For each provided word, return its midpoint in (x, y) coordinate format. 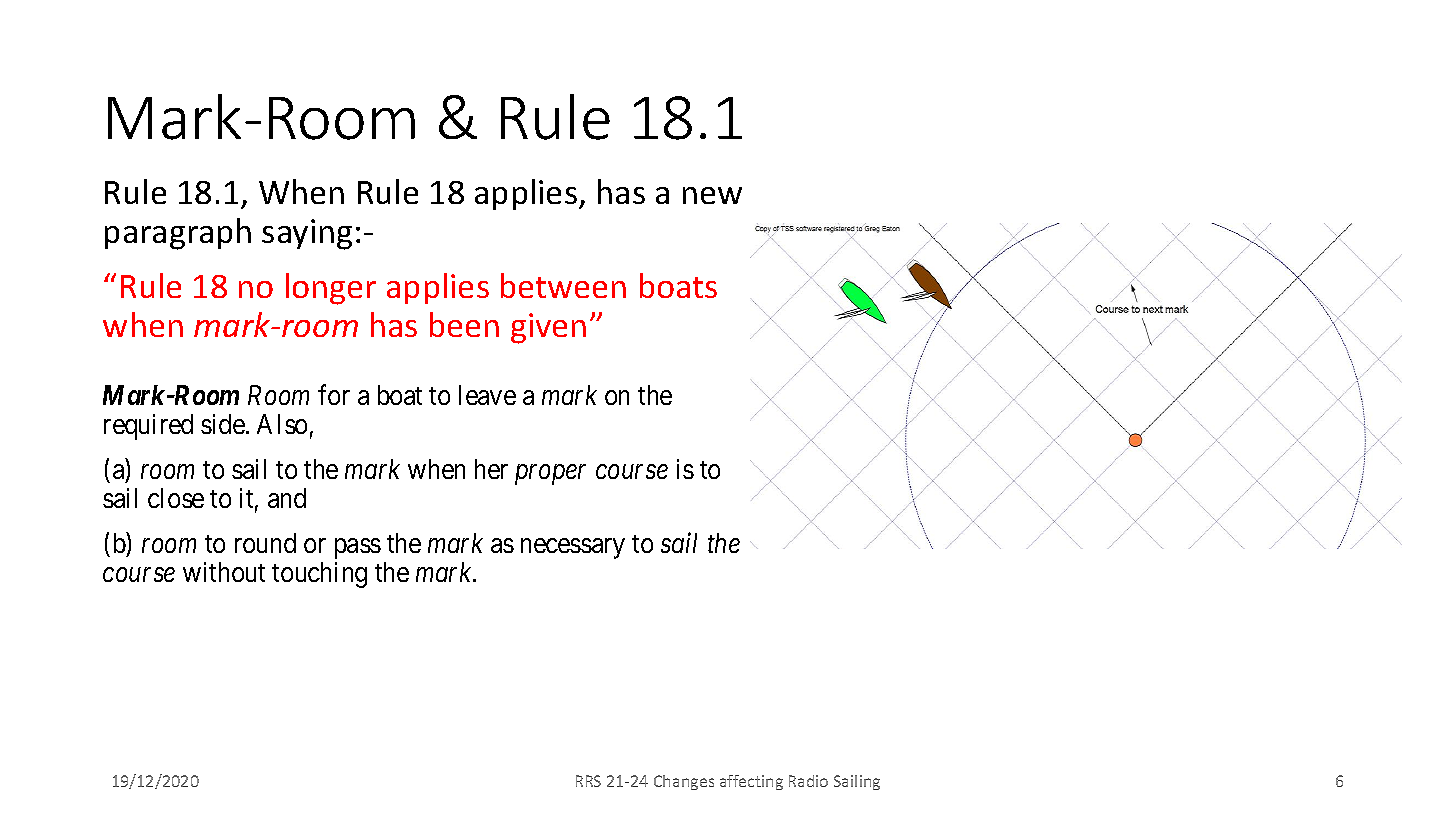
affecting (751, 782)
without (224, 572)
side (224, 424)
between (563, 285)
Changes (684, 782)
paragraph (178, 234)
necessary (573, 549)
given (548, 328)
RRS (588, 781)
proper (550, 475)
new (712, 195)
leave (487, 395)
